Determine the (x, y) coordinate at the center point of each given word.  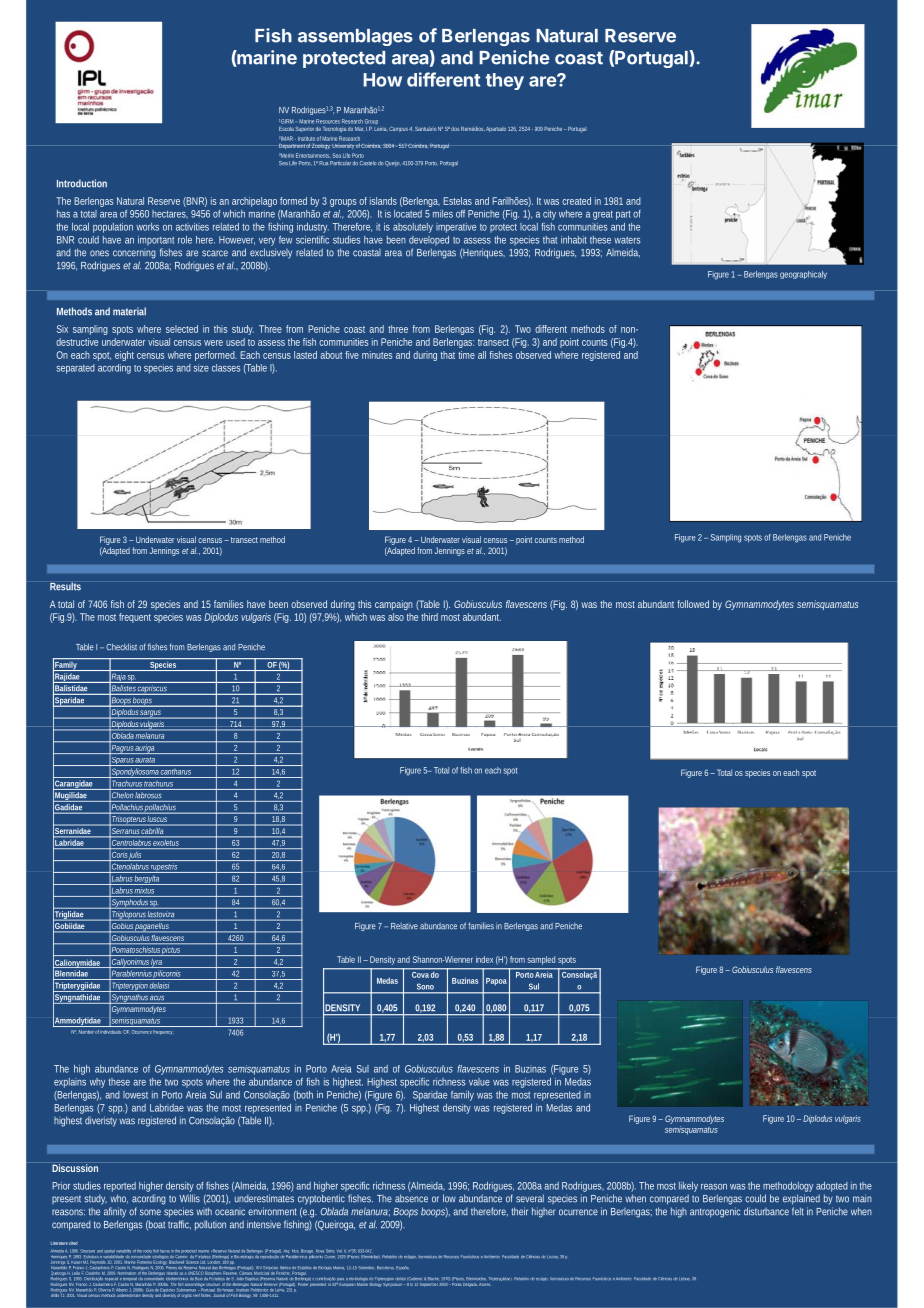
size (201, 368)
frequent (135, 618)
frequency (163, 1032)
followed (693, 604)
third (429, 617)
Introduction (82, 183)
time (466, 355)
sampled (541, 960)
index (484, 959)
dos (455, 129)
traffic (179, 1225)
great (603, 215)
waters (627, 240)
